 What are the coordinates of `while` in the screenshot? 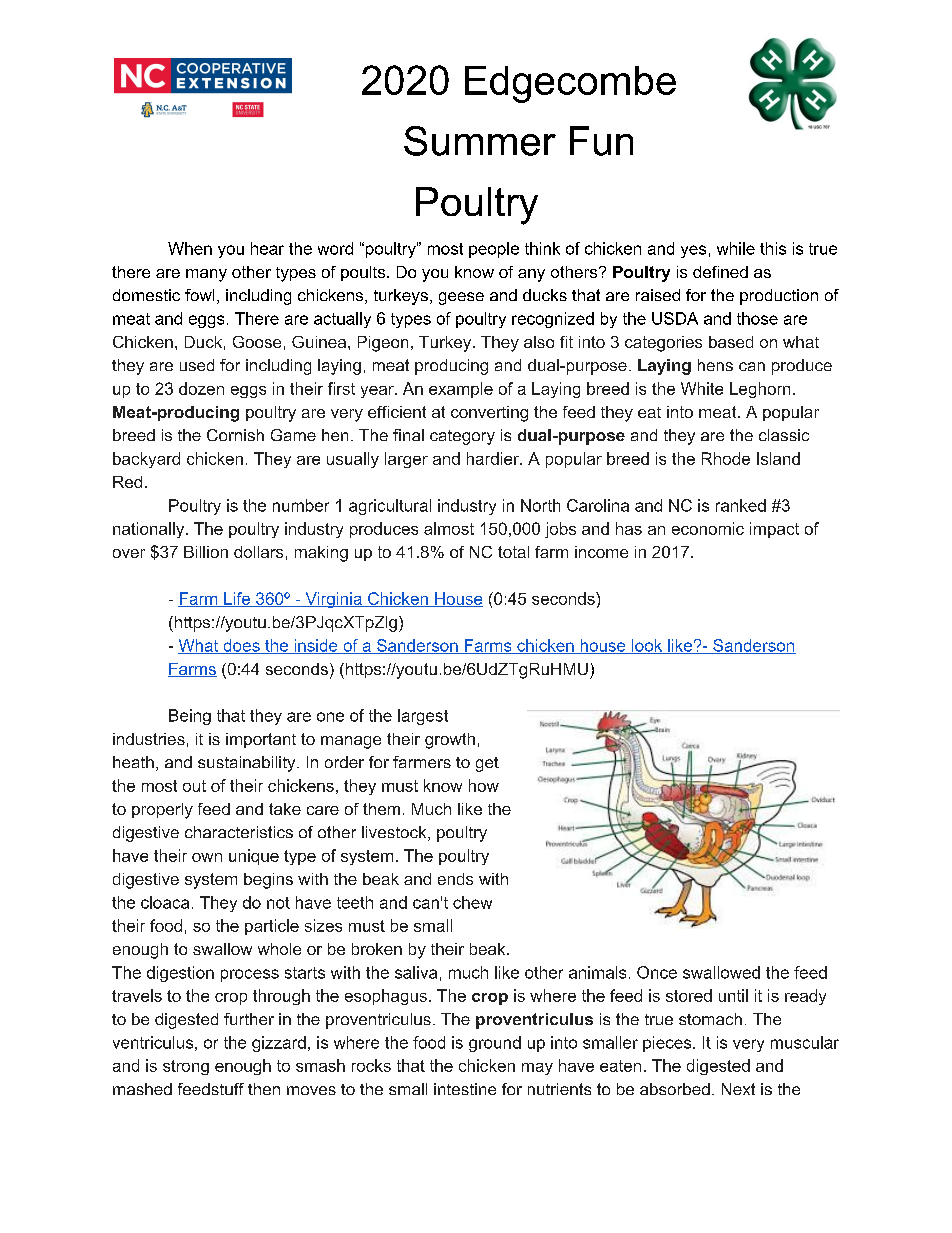 It's located at (736, 248).
